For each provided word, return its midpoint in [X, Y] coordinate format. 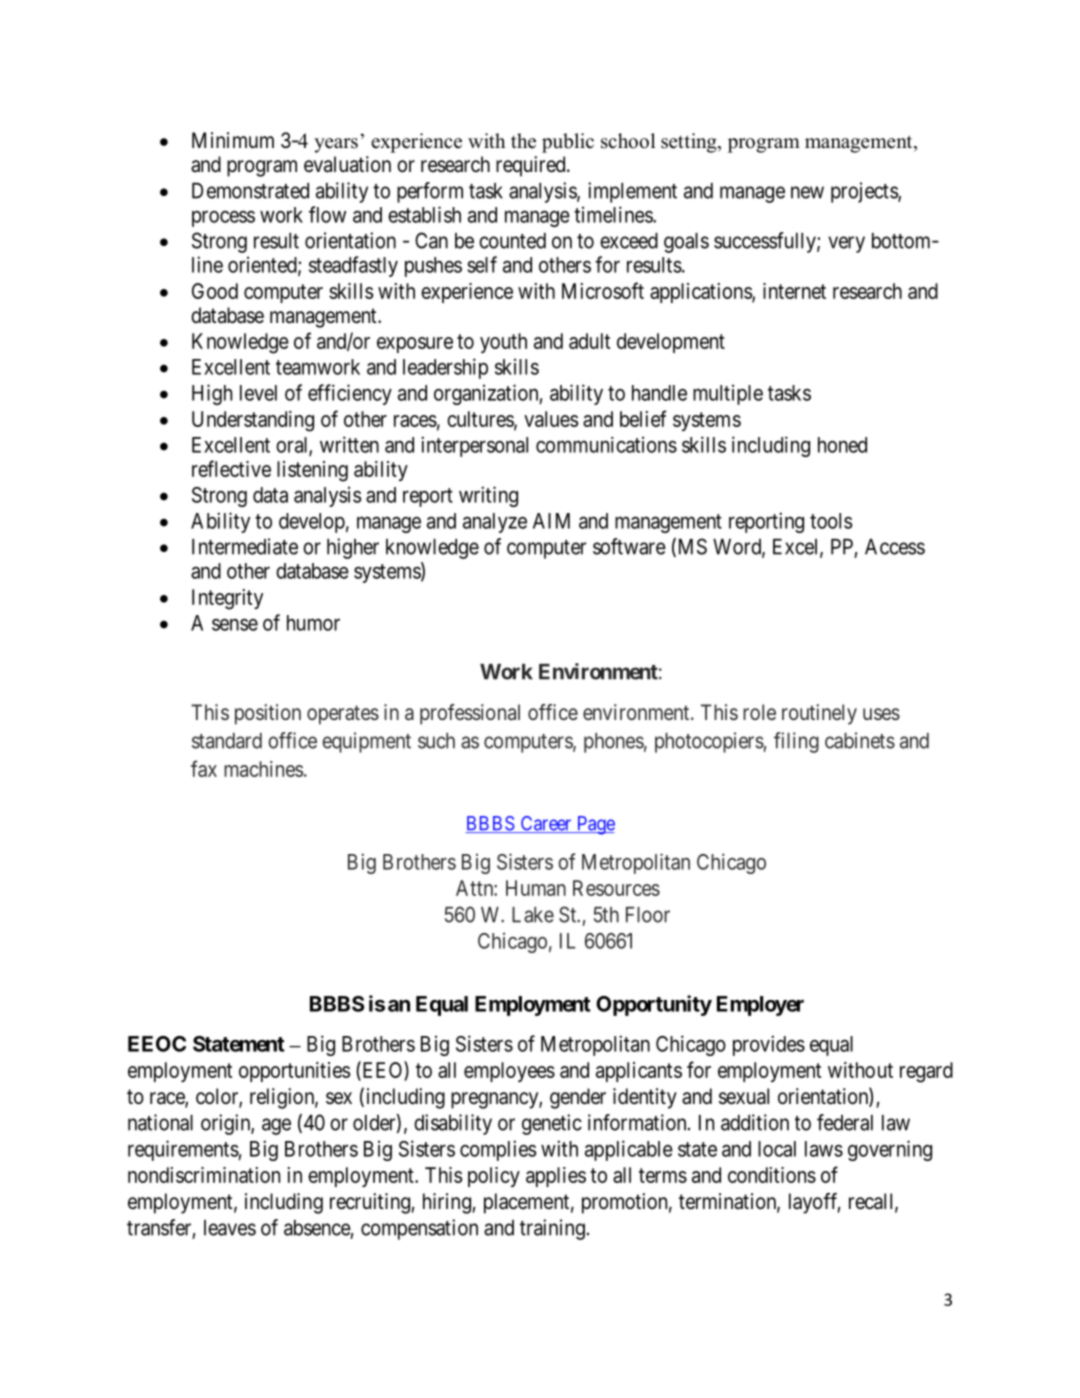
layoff [815, 1203]
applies [556, 1177]
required [532, 166]
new [807, 192]
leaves [230, 1228]
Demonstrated [250, 191]
